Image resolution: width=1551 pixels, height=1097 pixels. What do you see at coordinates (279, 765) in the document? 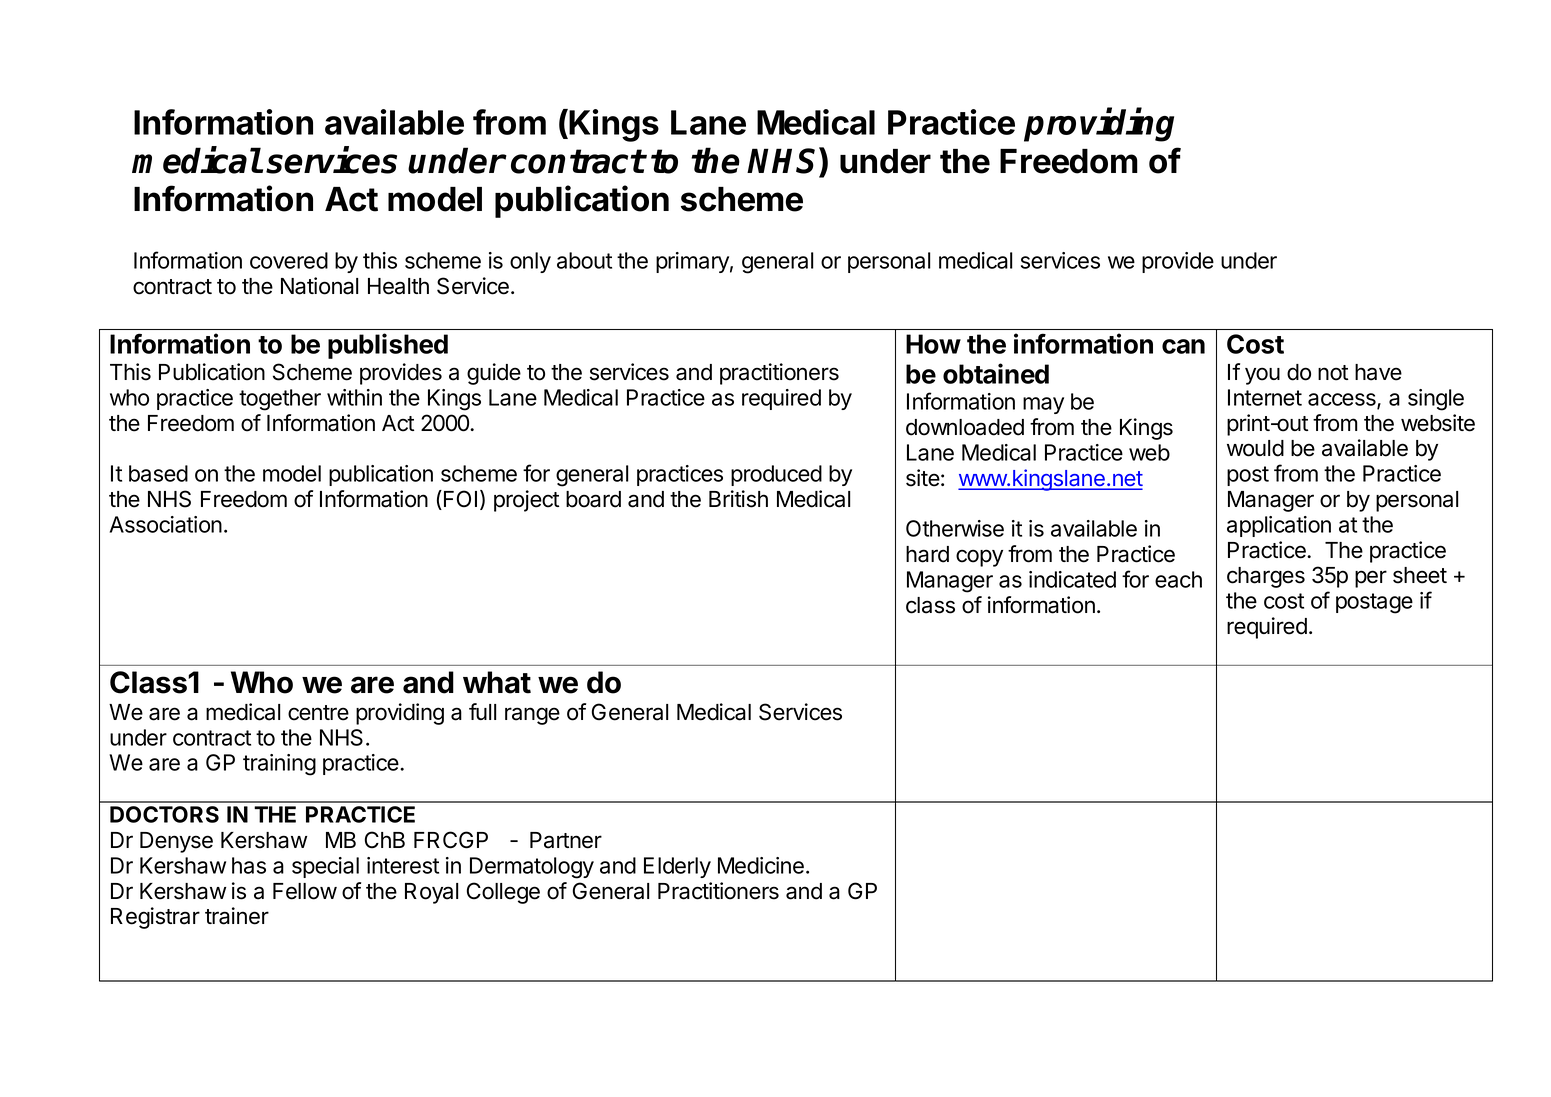
I see `training` at bounding box center [279, 765].
